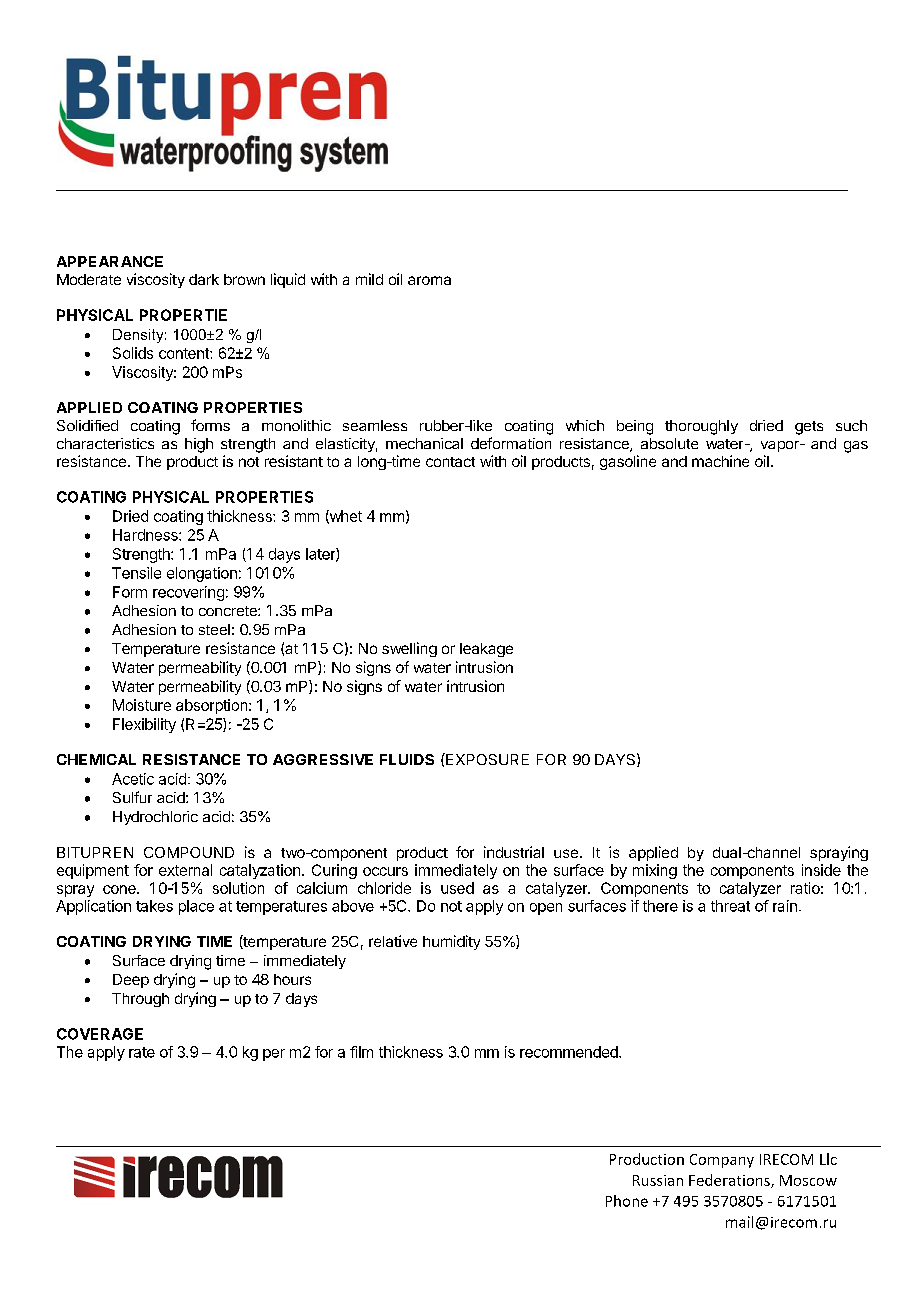 The height and width of the page is (1308, 924). What do you see at coordinates (100, 1034) in the page?
I see `COVERAGE` at bounding box center [100, 1034].
